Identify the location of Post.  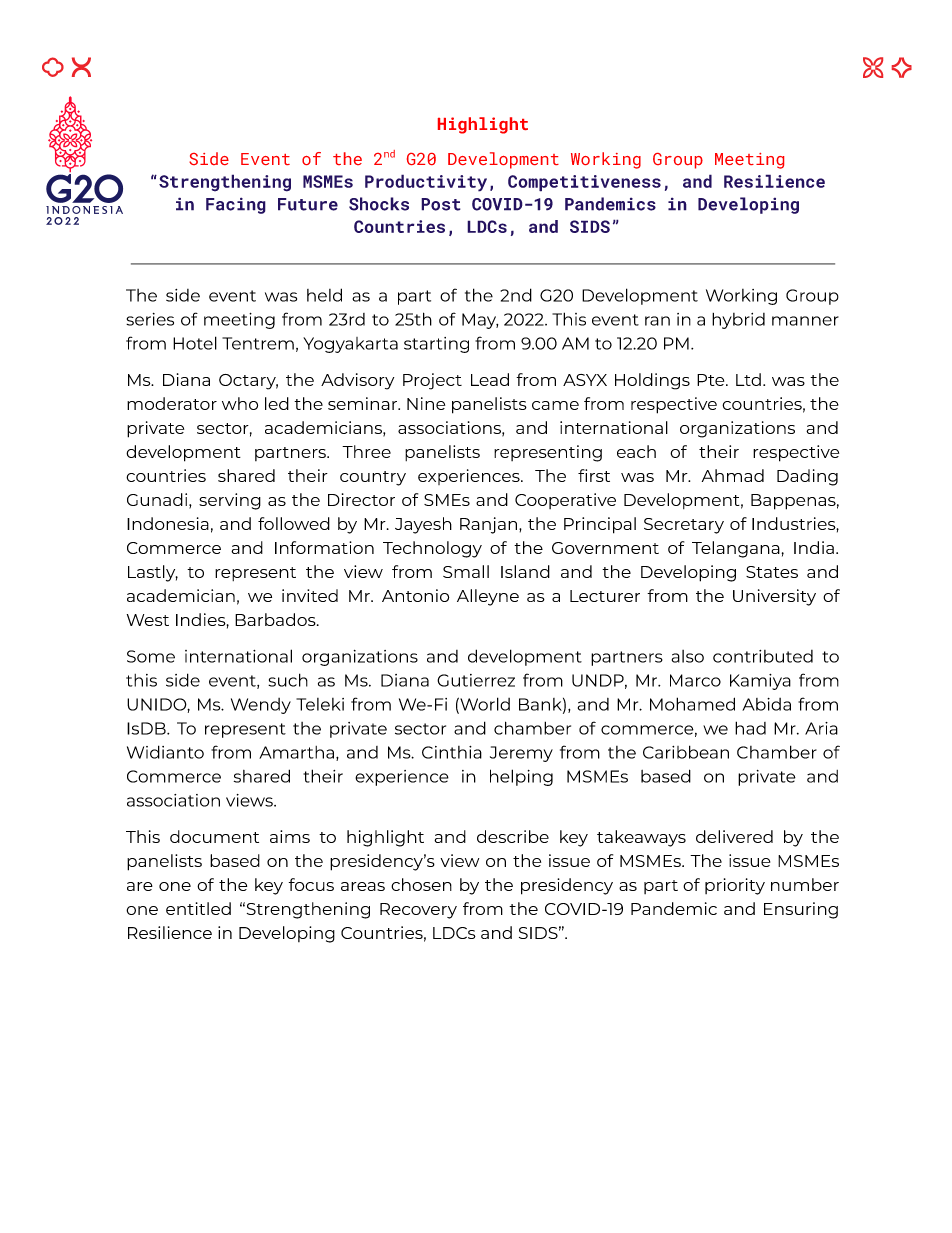
(441, 204).
